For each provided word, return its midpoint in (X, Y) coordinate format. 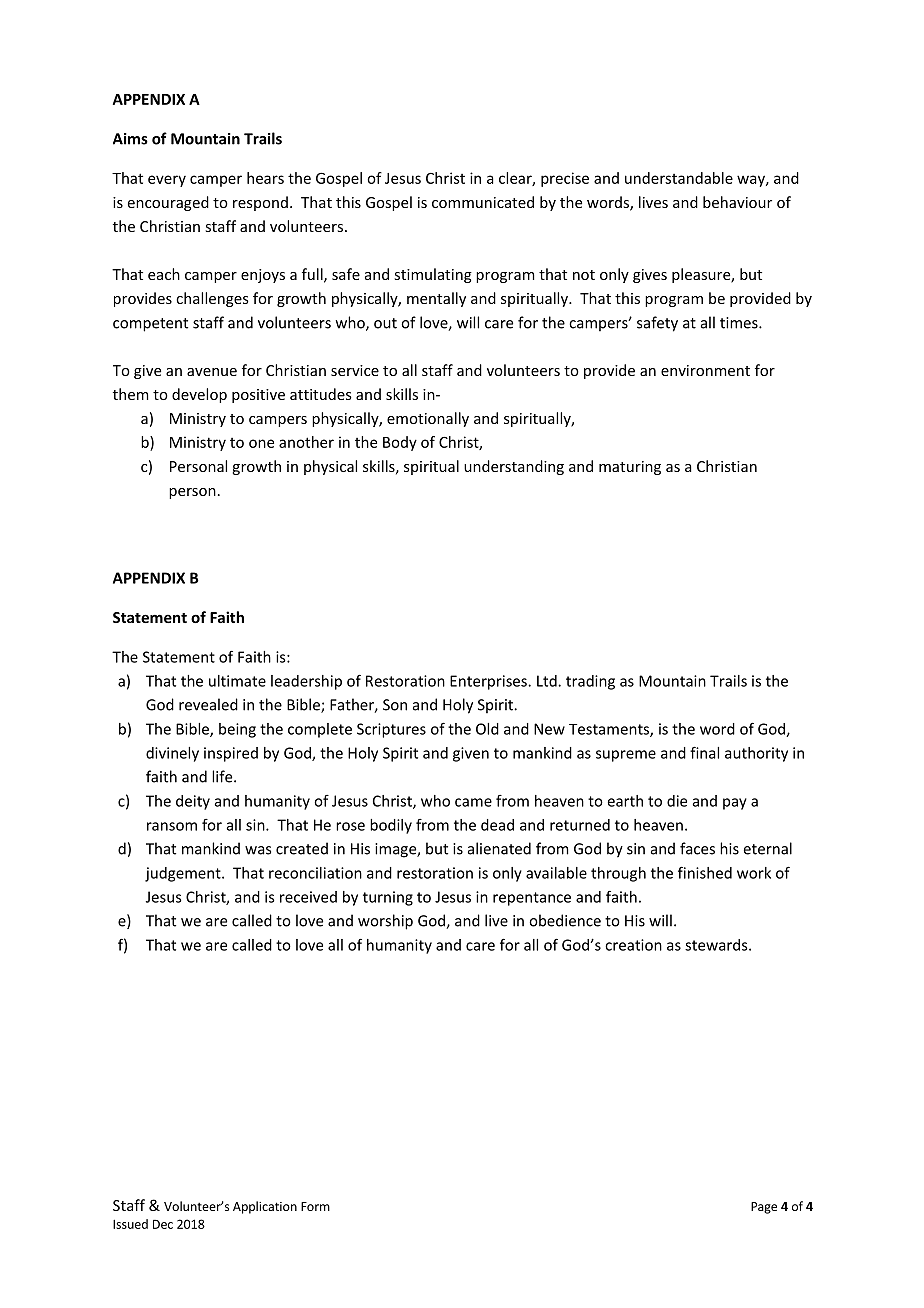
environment (705, 370)
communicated (483, 202)
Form (315, 1206)
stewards (717, 945)
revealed (208, 704)
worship (385, 922)
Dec (163, 1224)
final (704, 752)
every (167, 181)
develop (199, 395)
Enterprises (489, 682)
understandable (679, 178)
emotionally (428, 419)
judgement (184, 874)
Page (764, 1208)
